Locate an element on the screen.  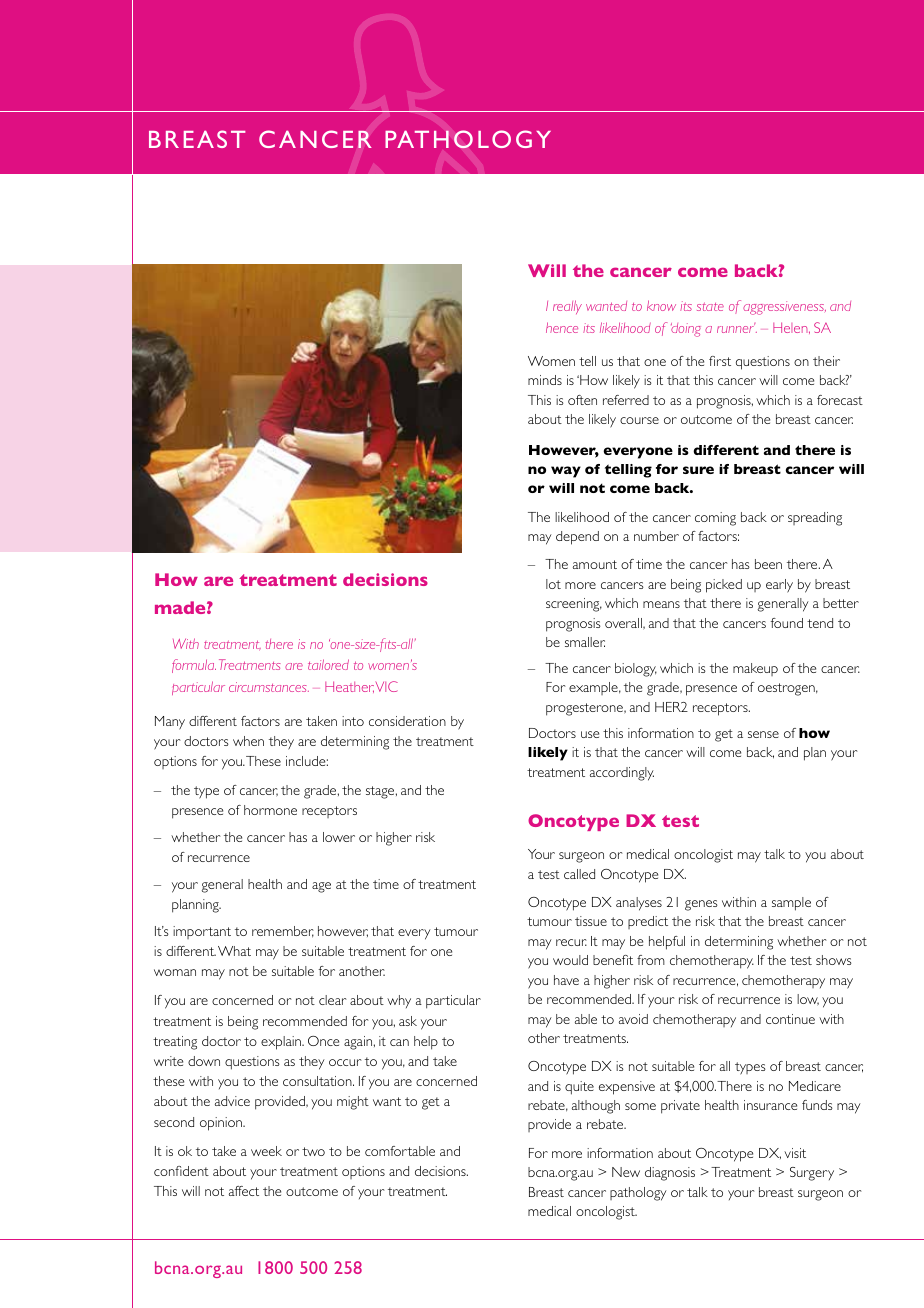
week is located at coordinates (266, 1151).
